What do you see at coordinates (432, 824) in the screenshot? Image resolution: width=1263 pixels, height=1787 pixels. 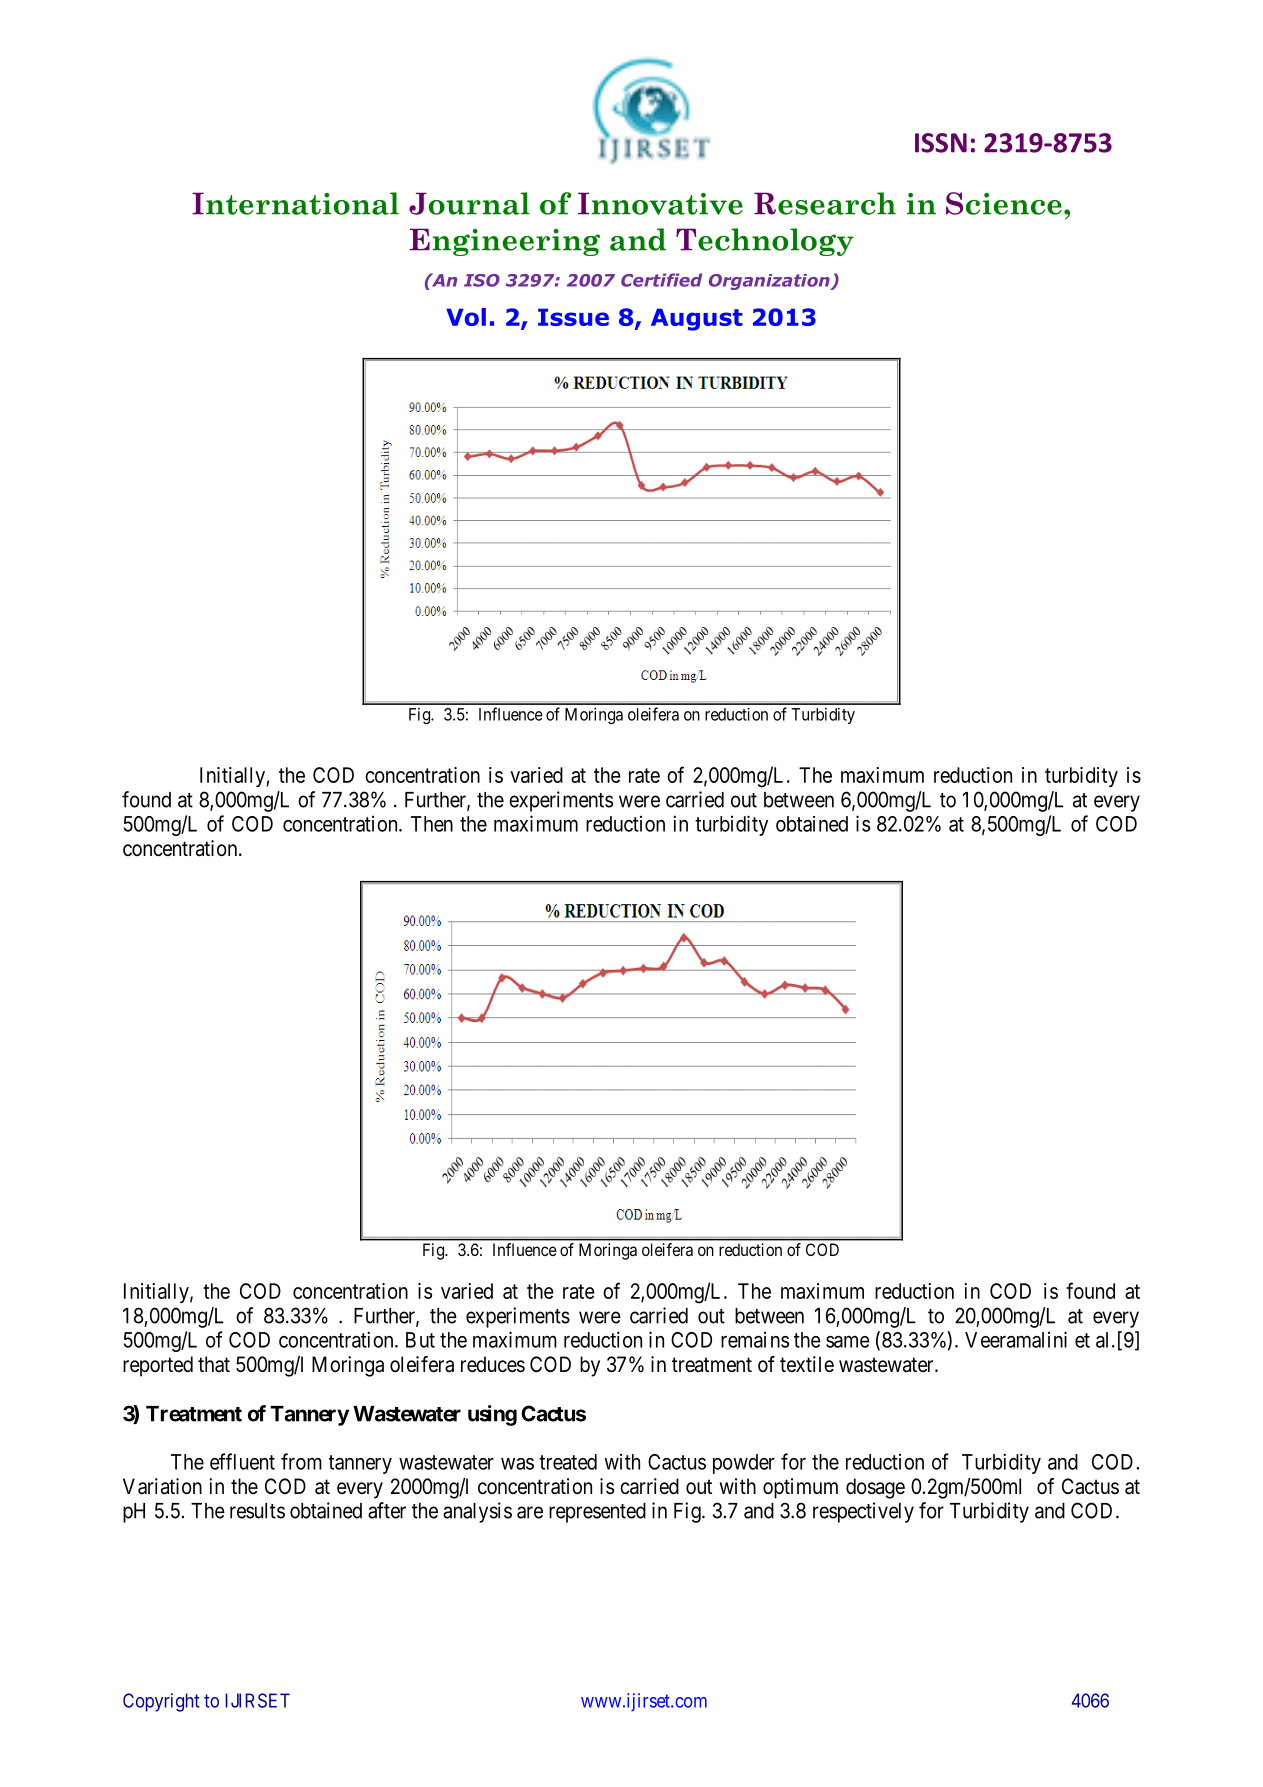 I see `Then` at bounding box center [432, 824].
